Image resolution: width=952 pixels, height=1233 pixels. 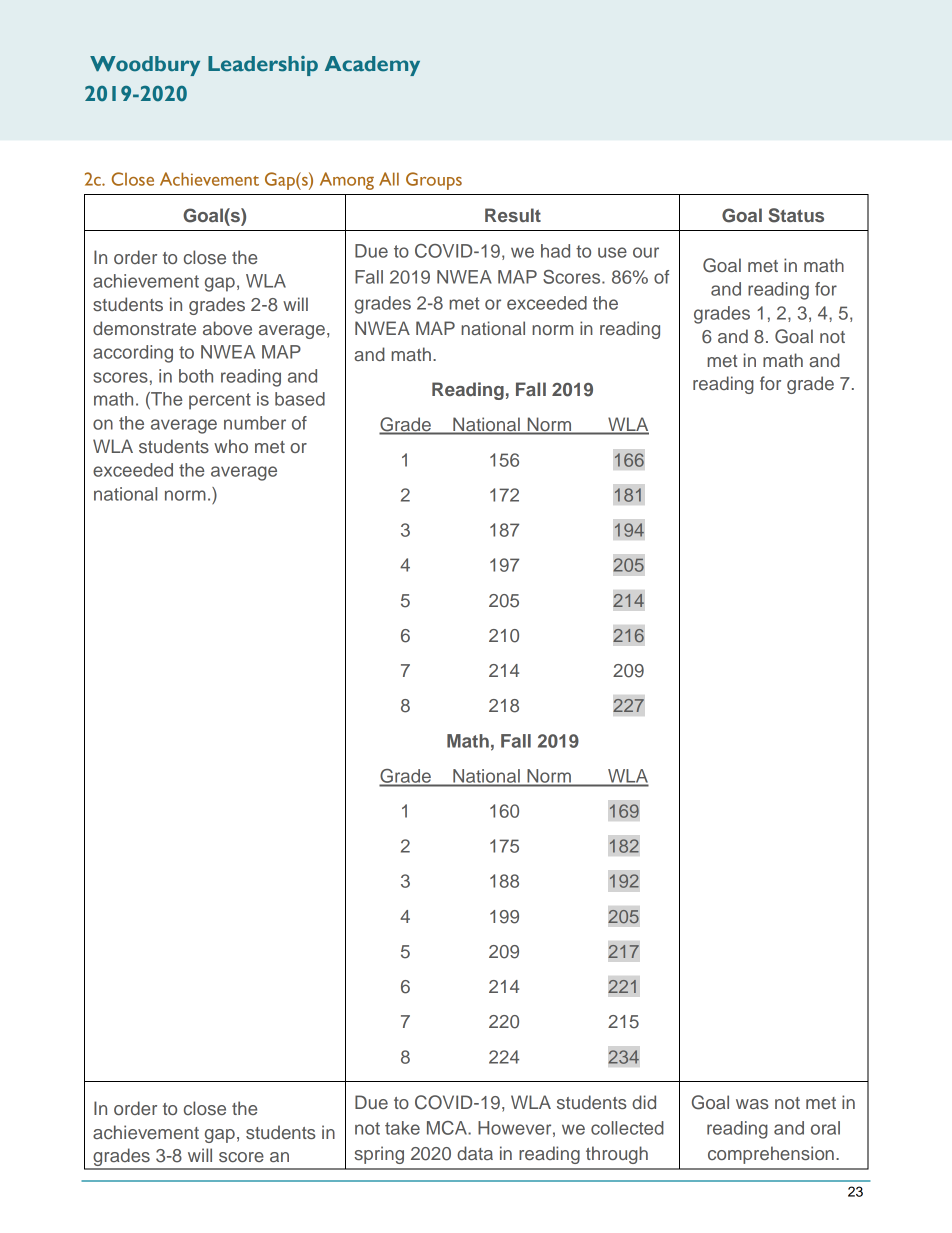 I want to click on had, so click(x=555, y=251).
